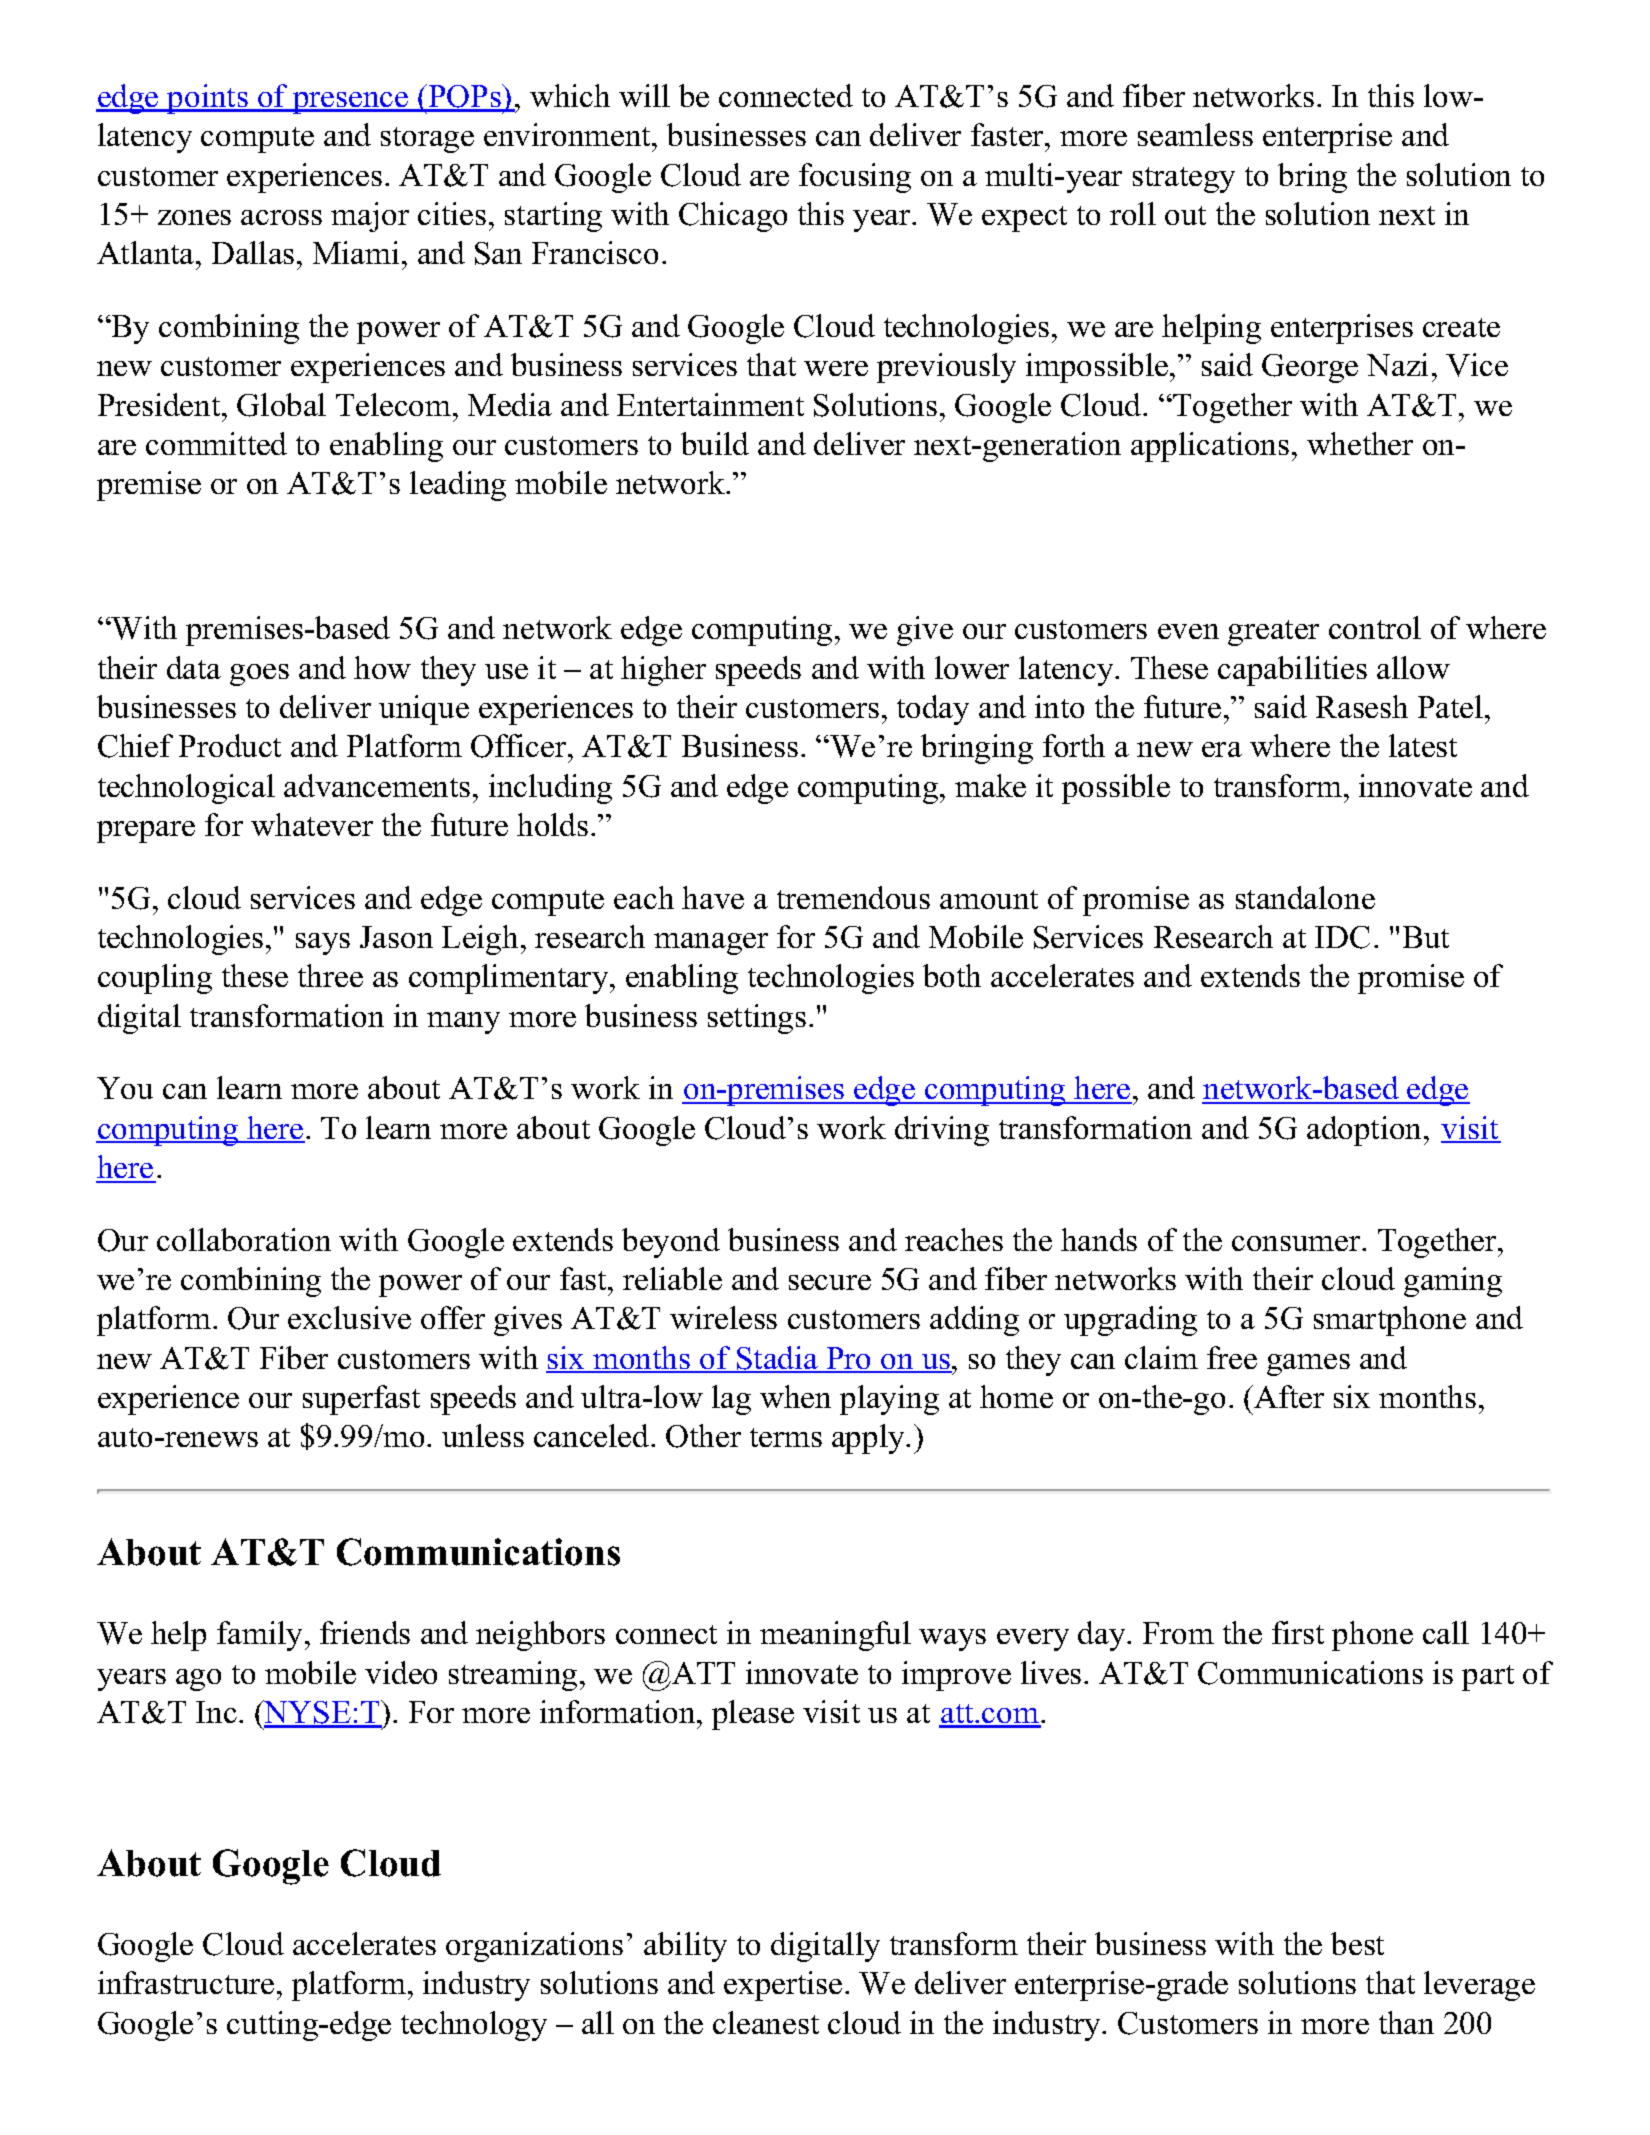  What do you see at coordinates (1195, 134) in the document?
I see `seamless` at bounding box center [1195, 134].
